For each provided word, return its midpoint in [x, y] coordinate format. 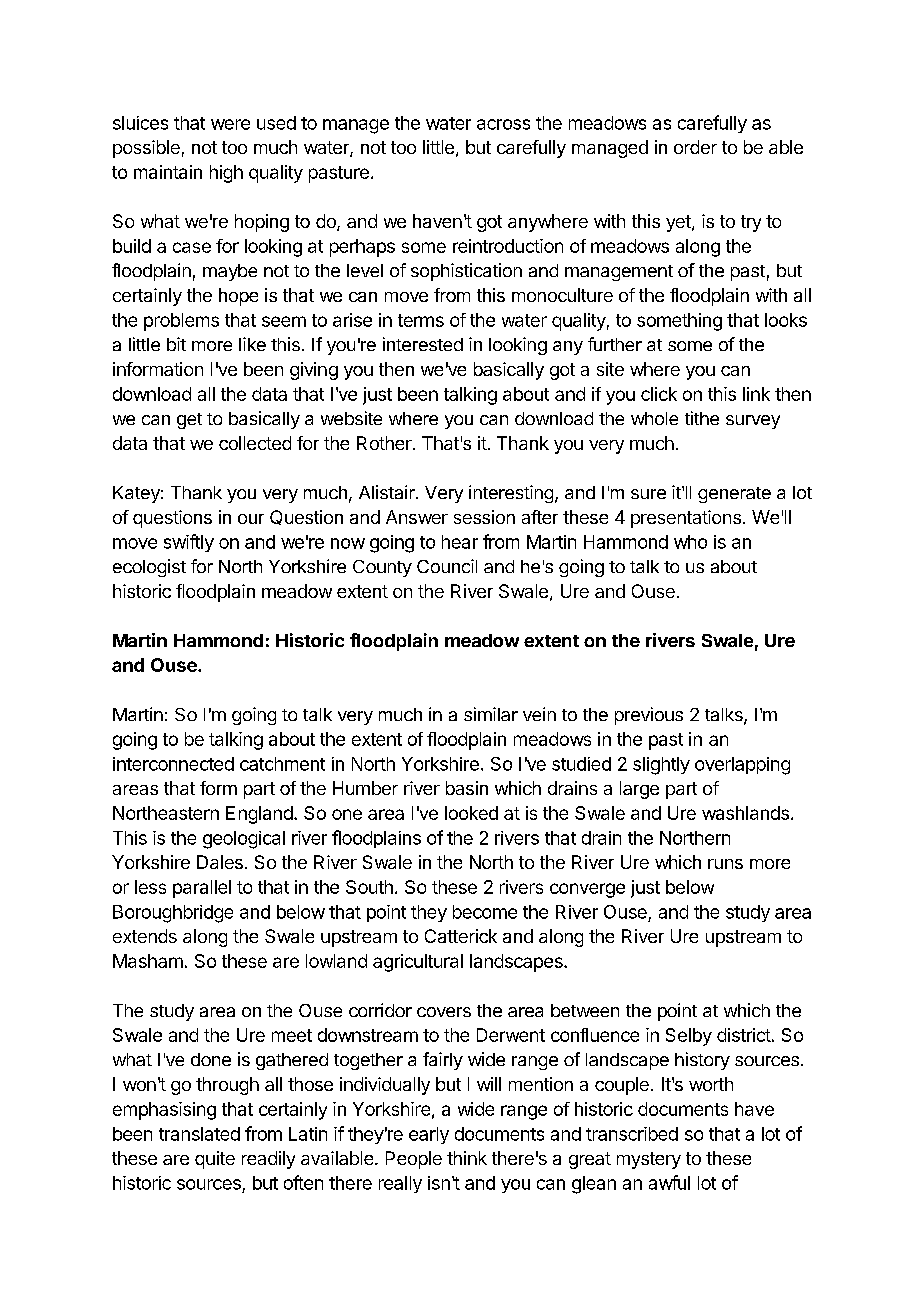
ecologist [149, 568]
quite [215, 1160]
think [467, 1158]
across [503, 124]
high [226, 174]
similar [491, 714]
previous [649, 716]
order [695, 147]
